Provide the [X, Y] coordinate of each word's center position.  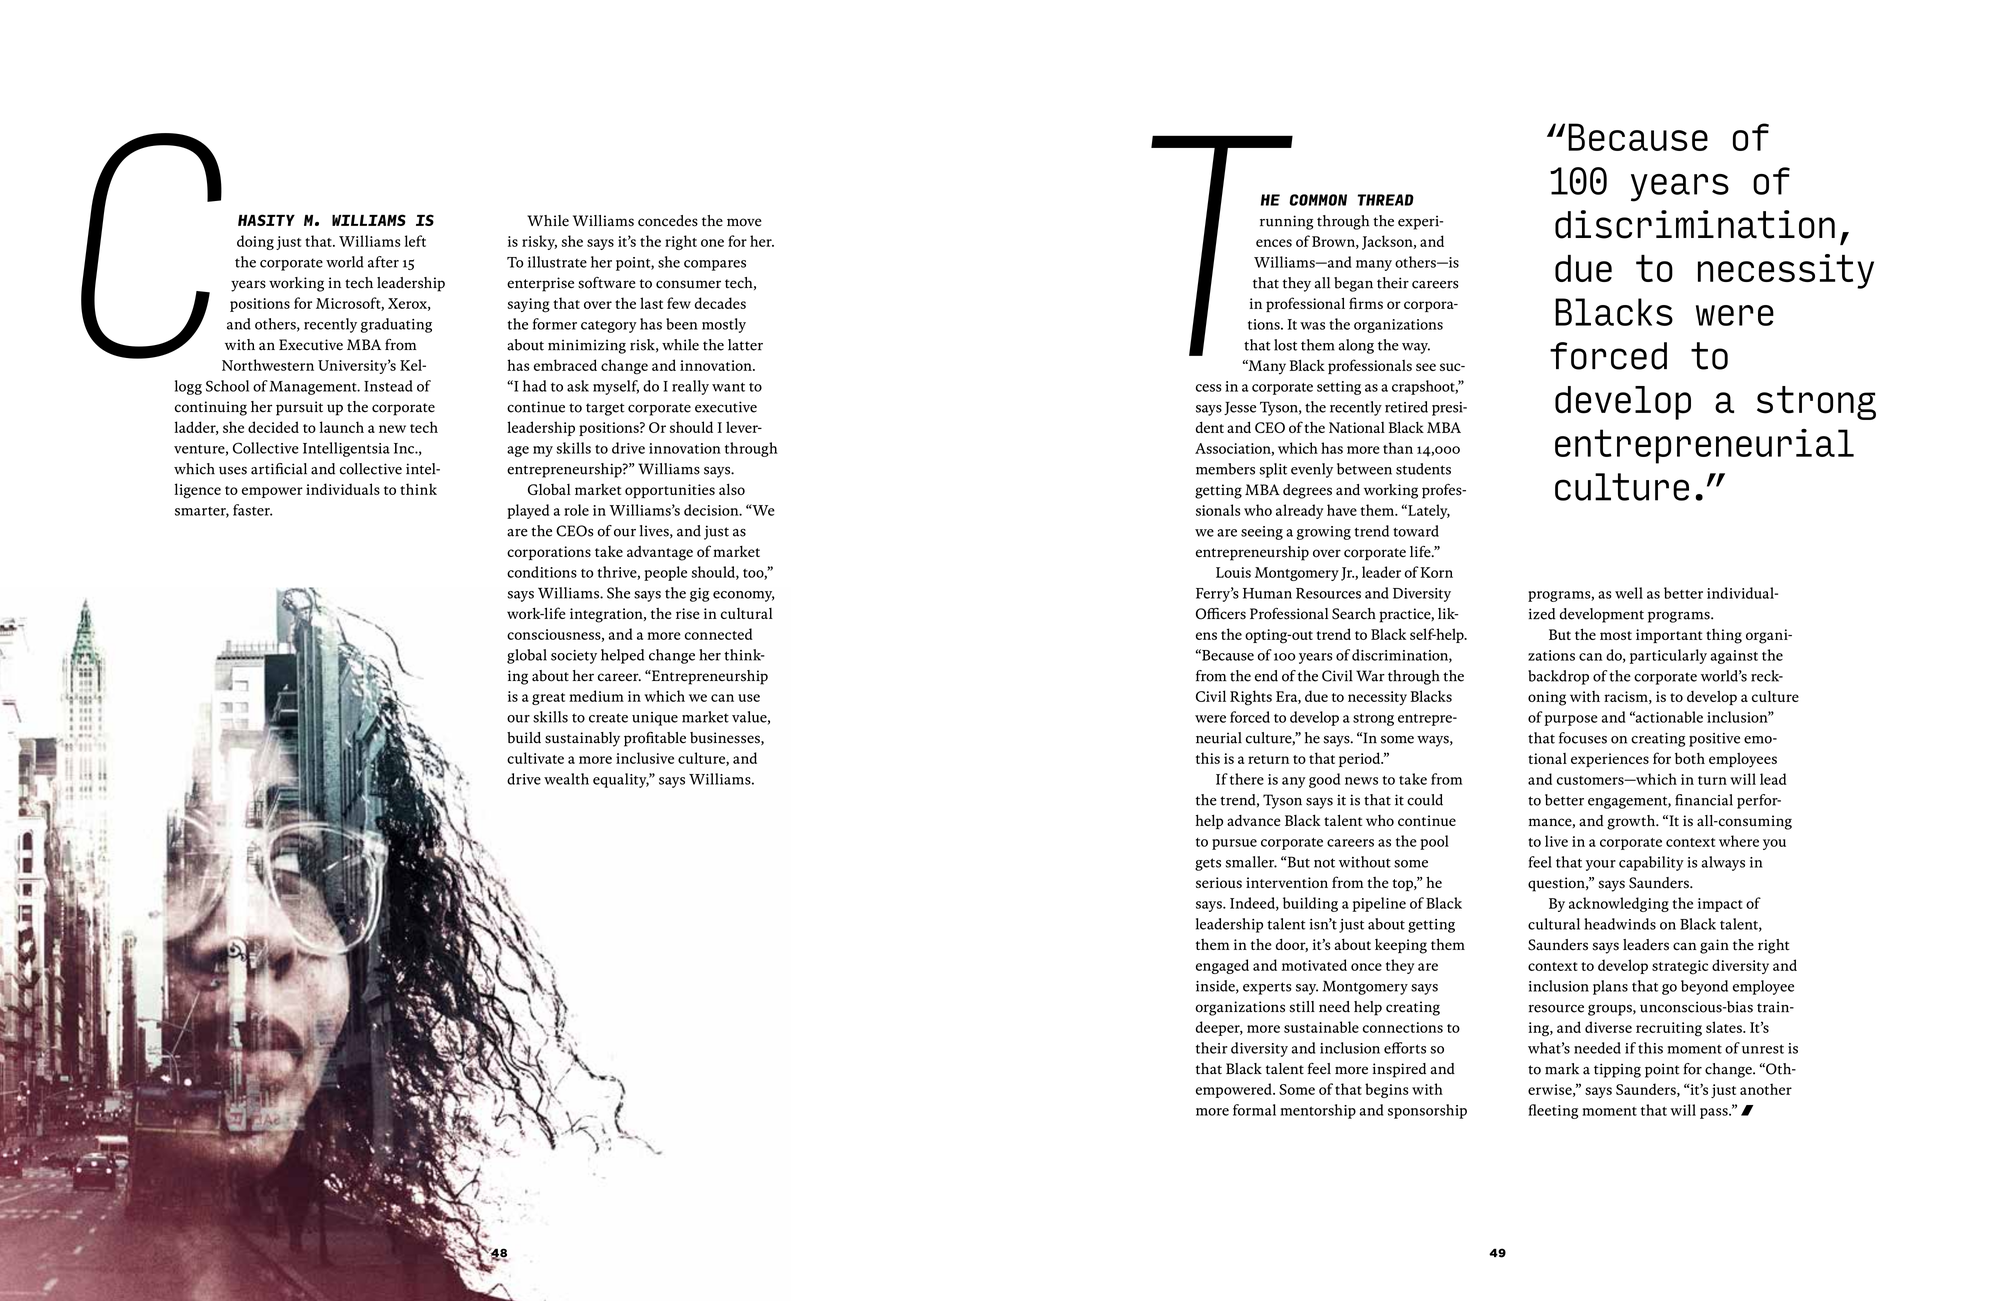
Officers [1221, 613]
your [1601, 865]
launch [342, 427]
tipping [1617, 1070]
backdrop [1558, 677]
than [1398, 448]
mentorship [1318, 1111]
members [1225, 469]
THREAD [1386, 200]
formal [1254, 1110]
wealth [566, 779]
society [574, 657]
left [415, 241]
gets [1208, 864]
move [744, 222]
